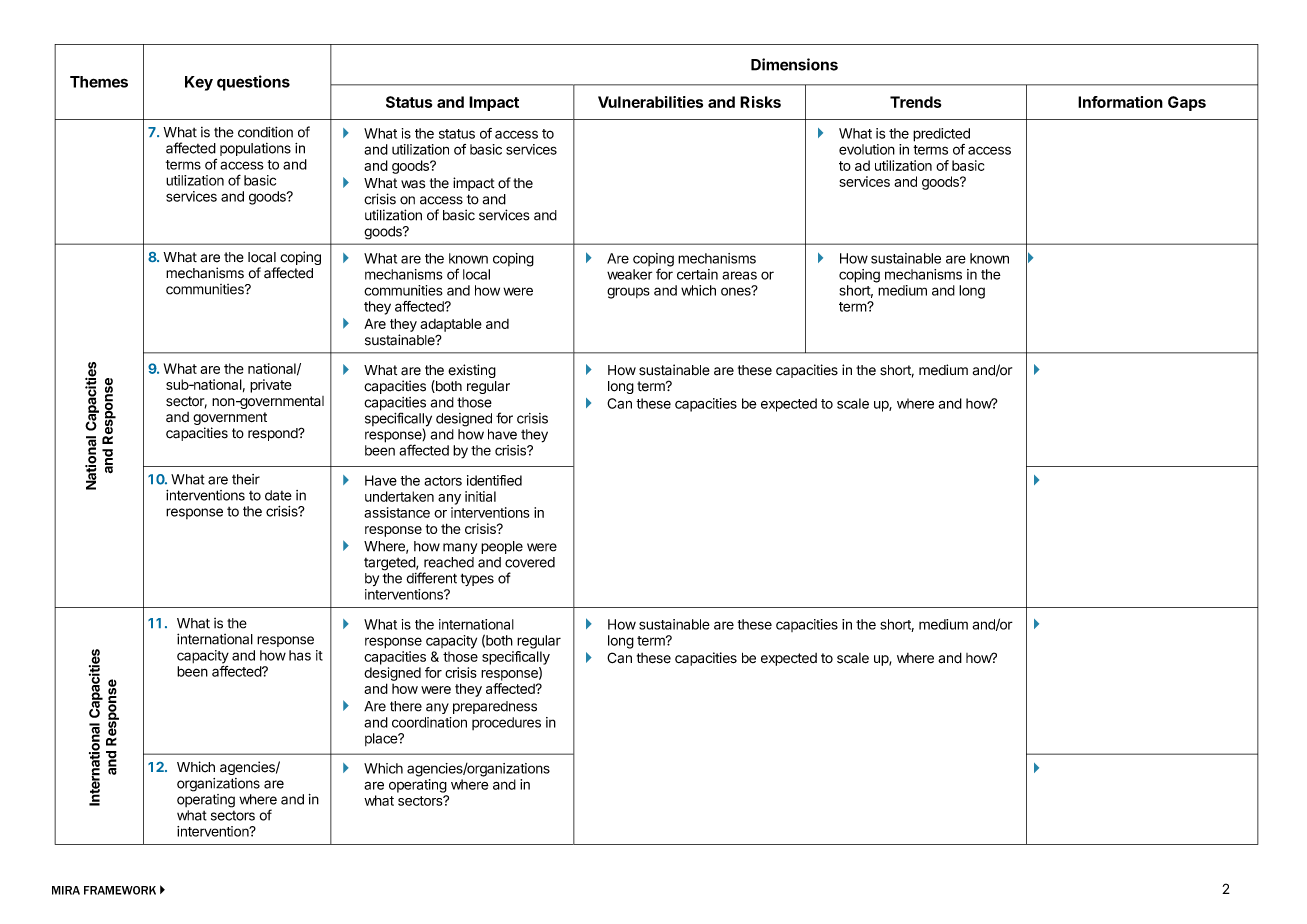 This page has height=924, width=1307. Describe the element at coordinates (502, 547) in the page. I see `people` at that location.
